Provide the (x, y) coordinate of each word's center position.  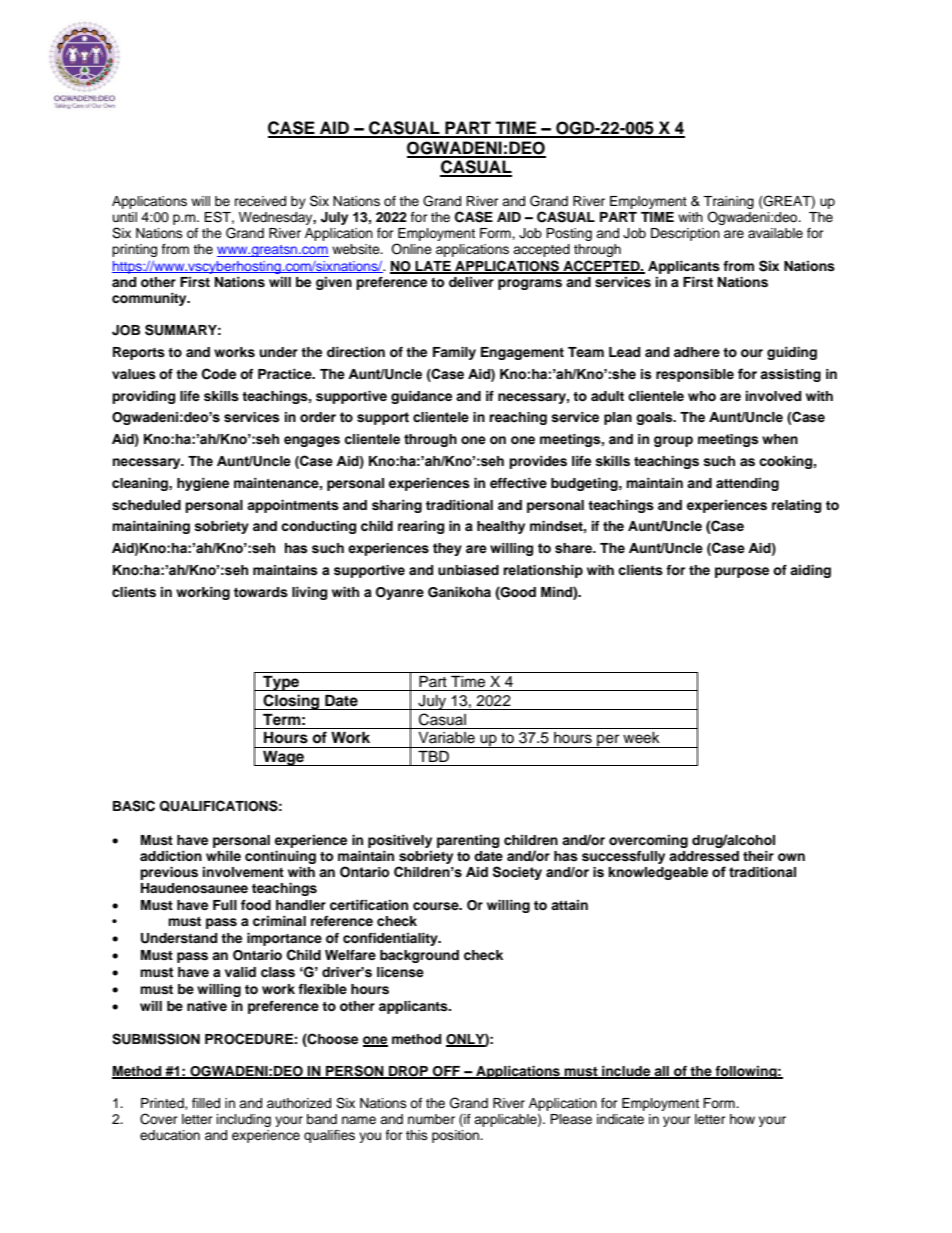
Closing (291, 702)
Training (728, 204)
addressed (704, 856)
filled (206, 1103)
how (742, 1119)
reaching (518, 418)
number (431, 1119)
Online (411, 249)
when (780, 439)
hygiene (203, 484)
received (260, 201)
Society (517, 873)
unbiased (468, 570)
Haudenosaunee (194, 888)
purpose (742, 572)
